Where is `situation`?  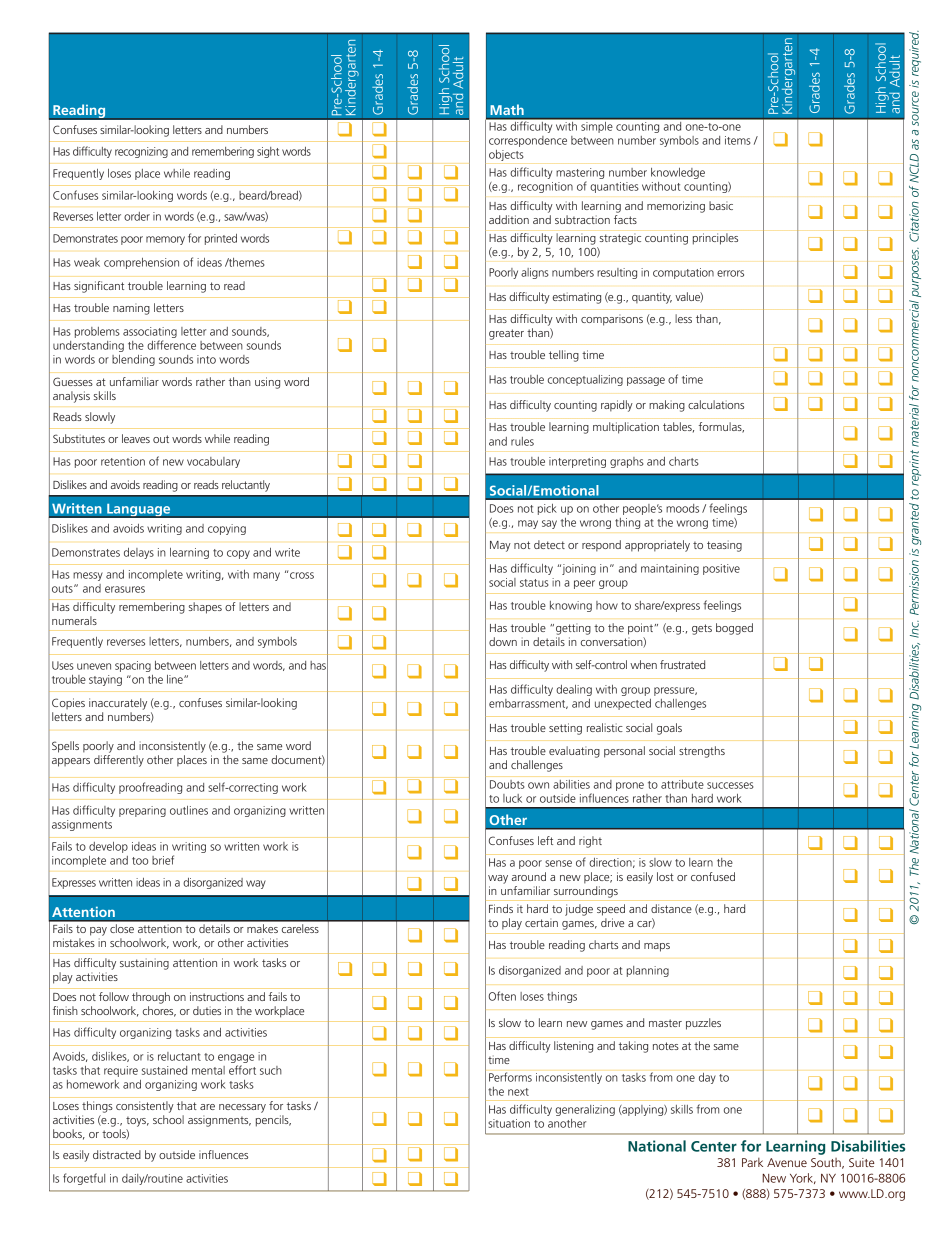 situation is located at coordinates (509, 1123).
